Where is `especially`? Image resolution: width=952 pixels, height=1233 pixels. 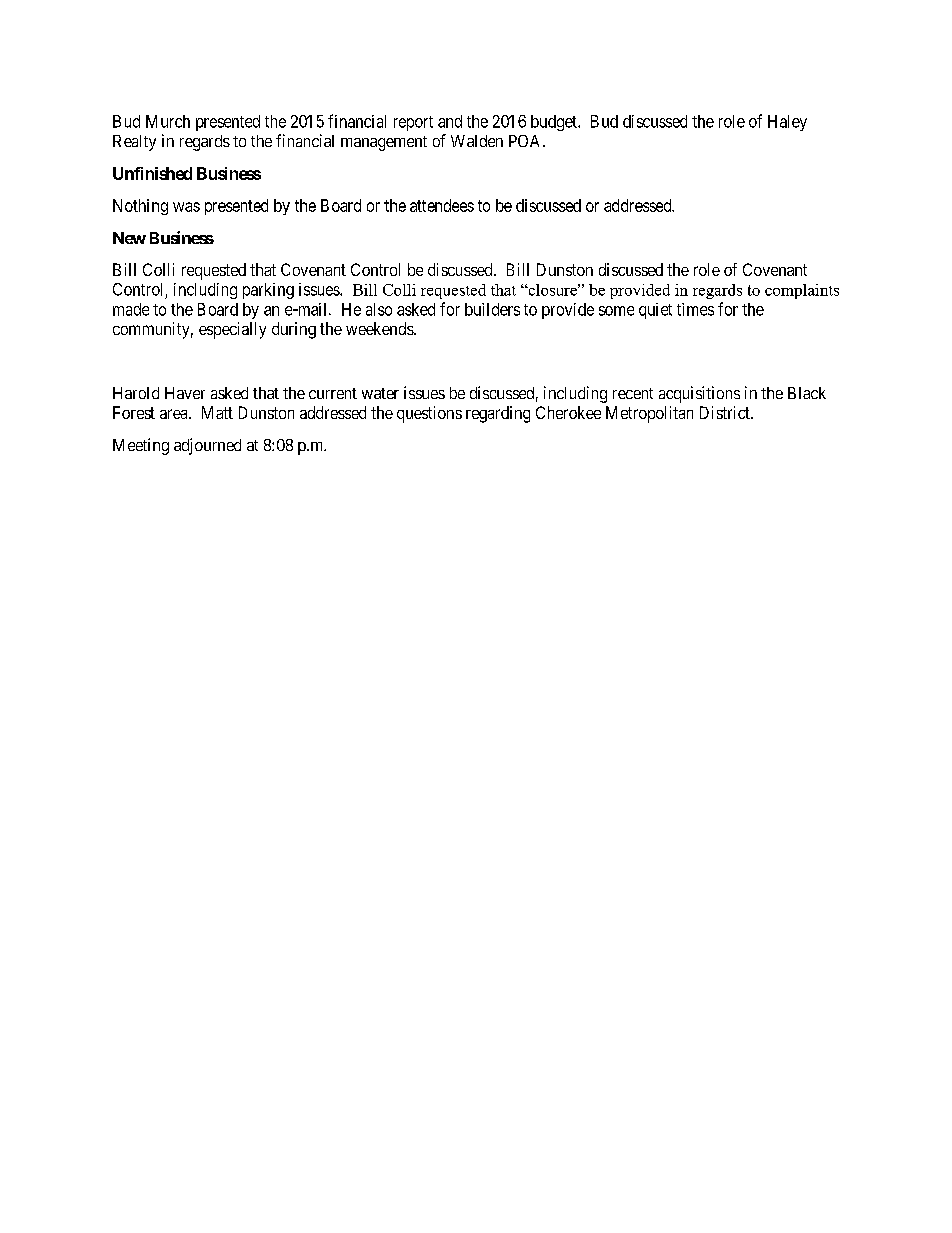 especially is located at coordinates (232, 330).
